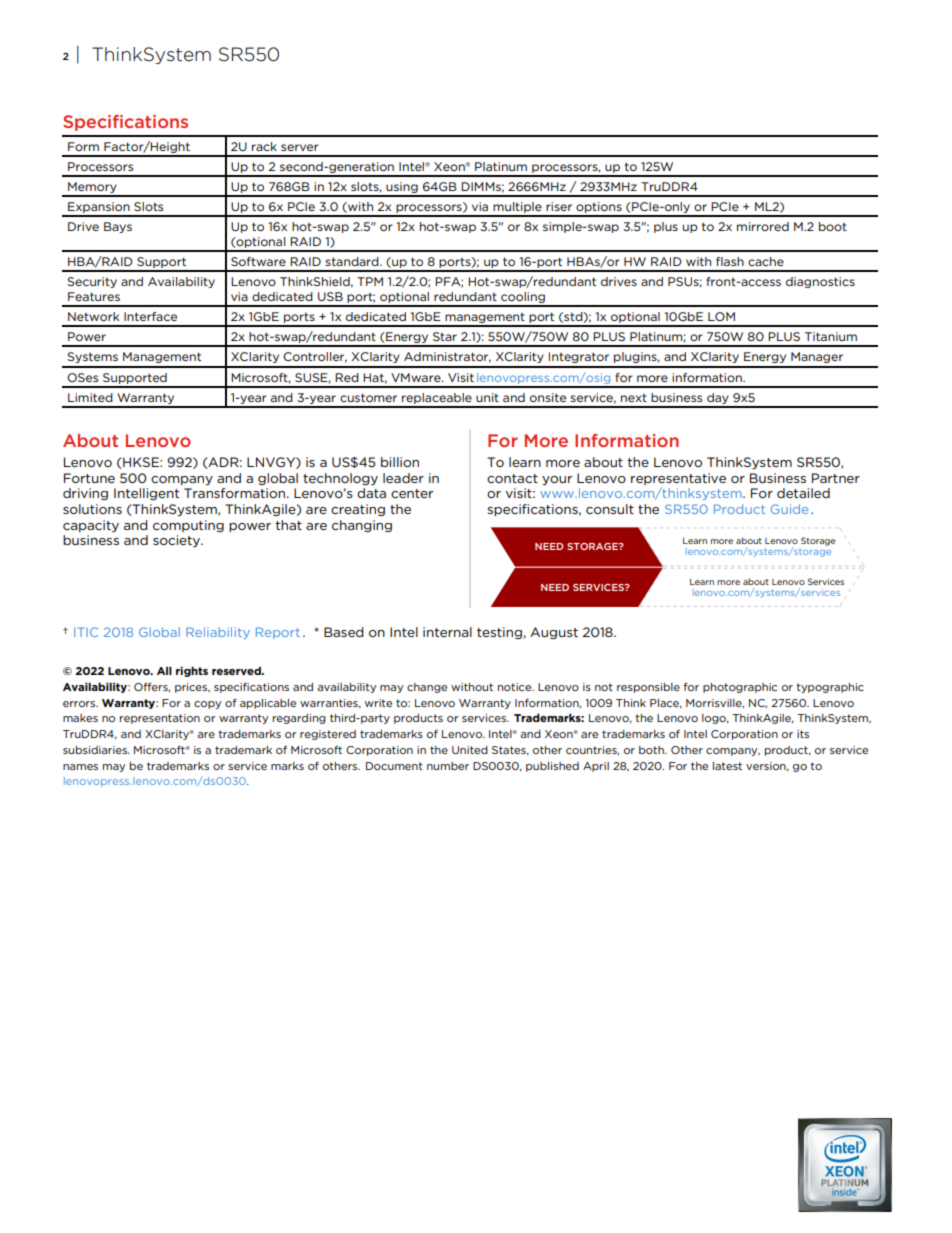 The width and height of the page is (952, 1233). What do you see at coordinates (362, 526) in the page?
I see `changing` at bounding box center [362, 526].
